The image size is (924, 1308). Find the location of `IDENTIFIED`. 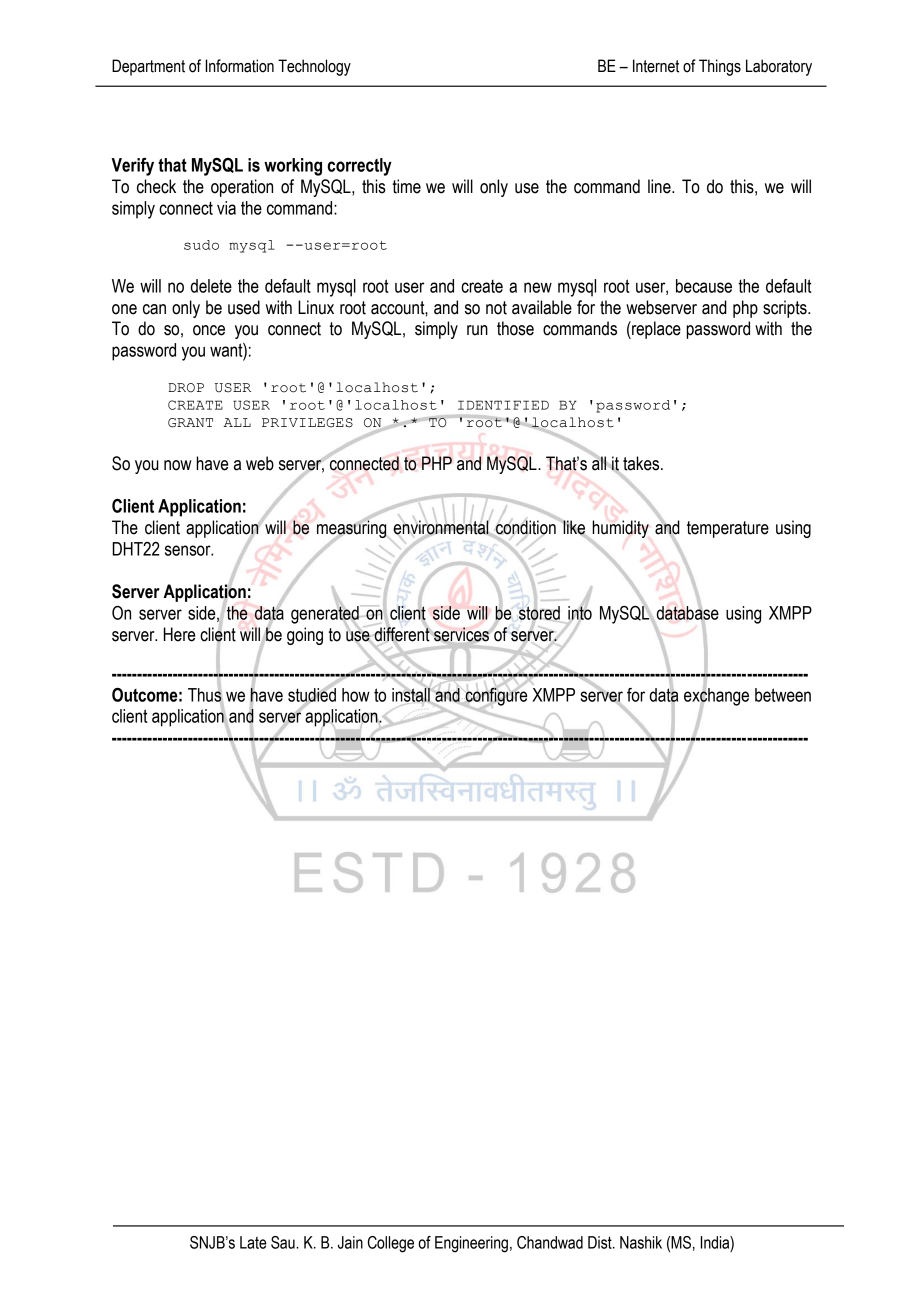

IDENTIFIED is located at coordinates (503, 405).
